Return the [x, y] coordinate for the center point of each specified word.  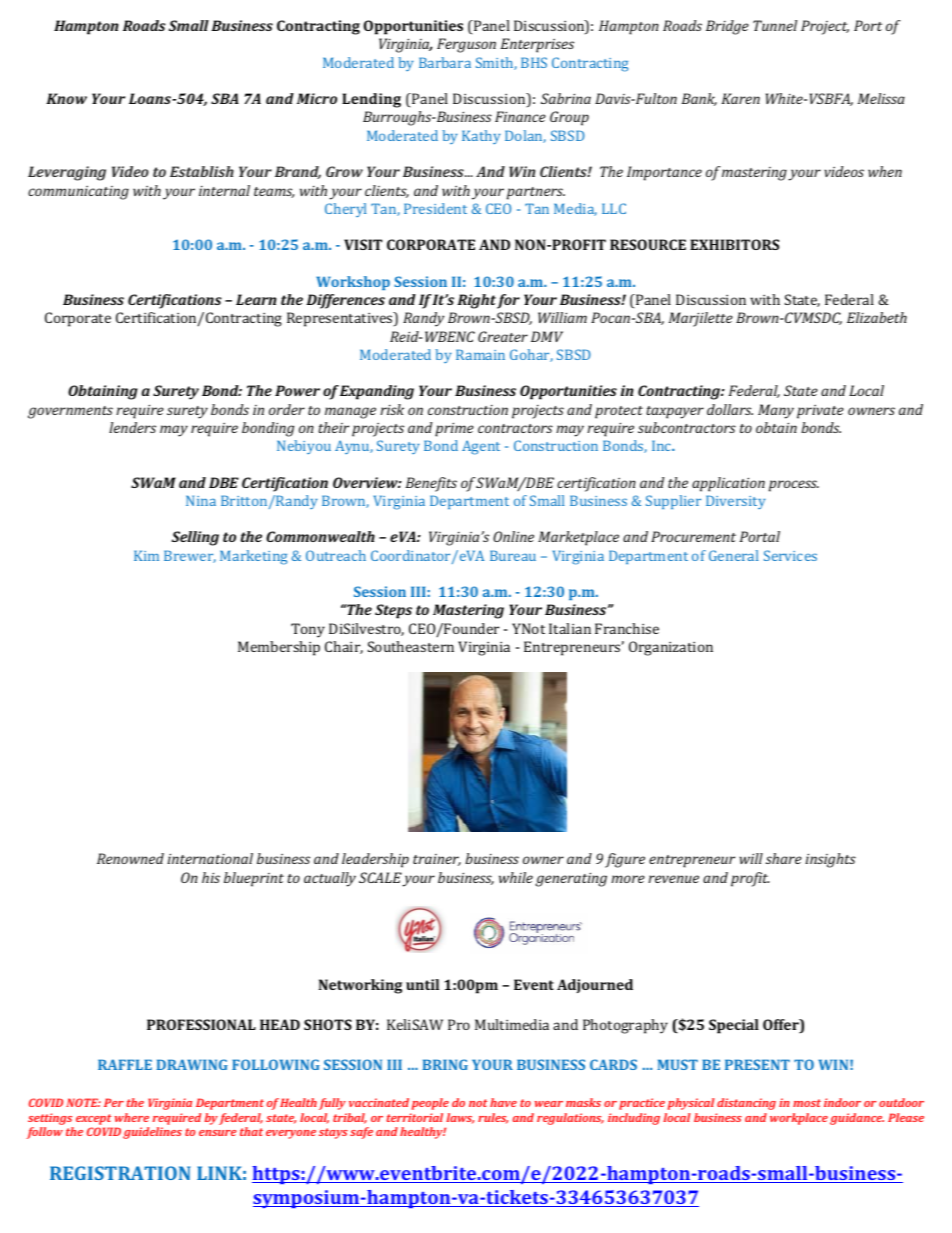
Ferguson [466, 45]
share [784, 858]
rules [493, 1118]
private [820, 411]
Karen [741, 98]
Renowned [130, 858]
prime [454, 429]
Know [66, 98]
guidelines [152, 1133]
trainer [437, 860]
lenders [132, 427]
